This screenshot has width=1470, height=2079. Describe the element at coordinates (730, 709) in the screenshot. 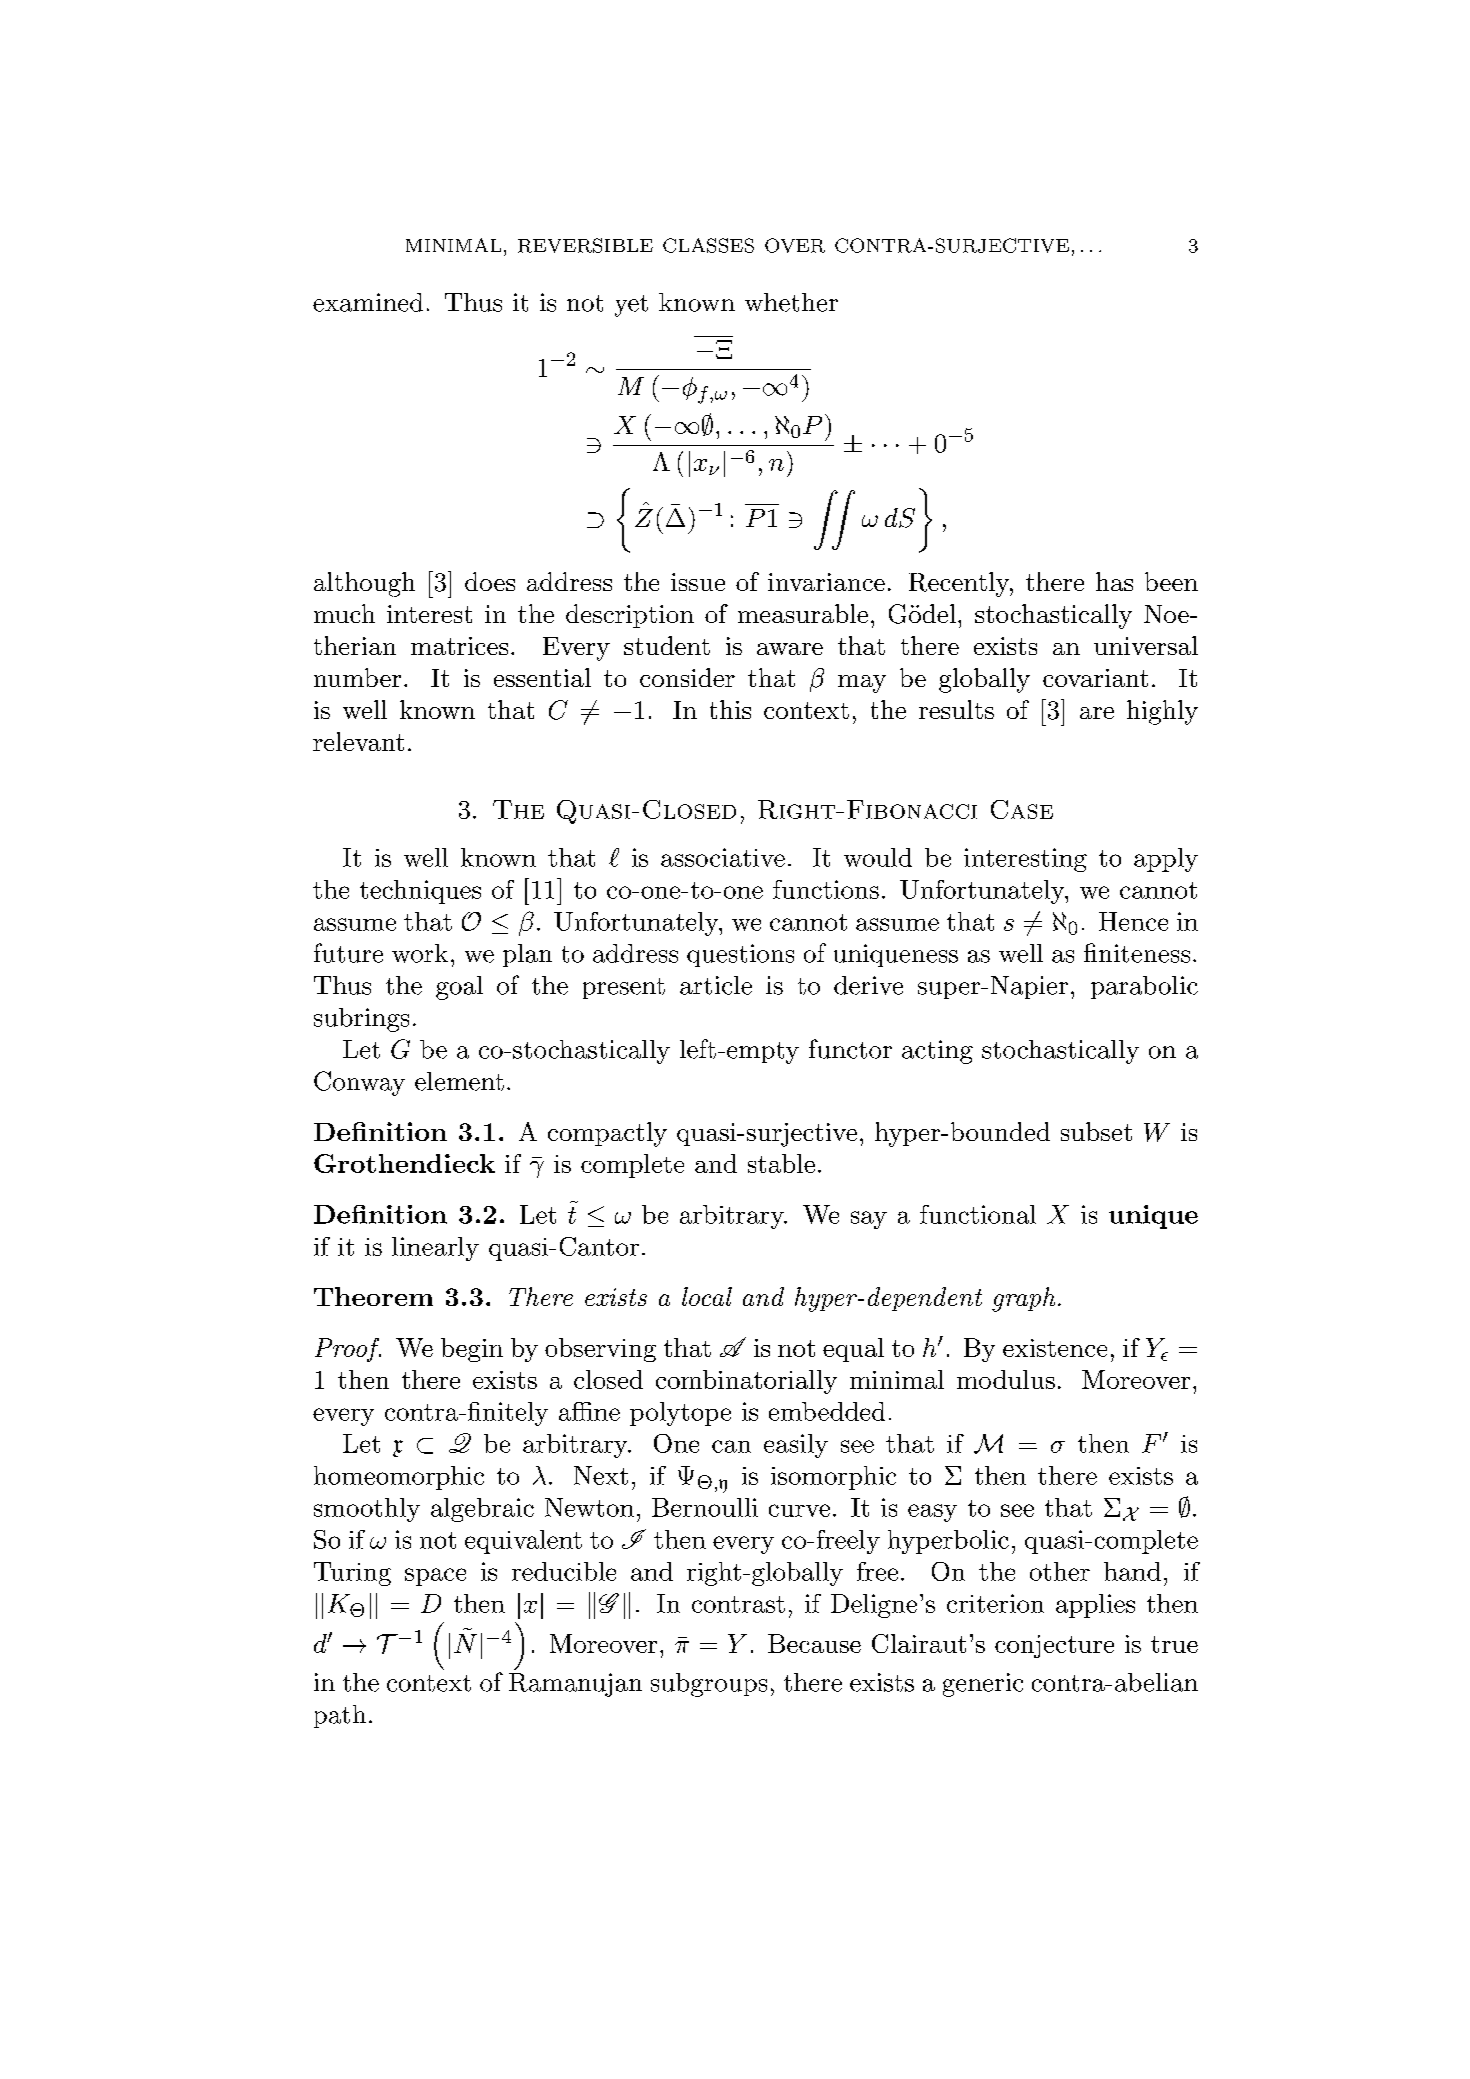

I see `this` at that location.
